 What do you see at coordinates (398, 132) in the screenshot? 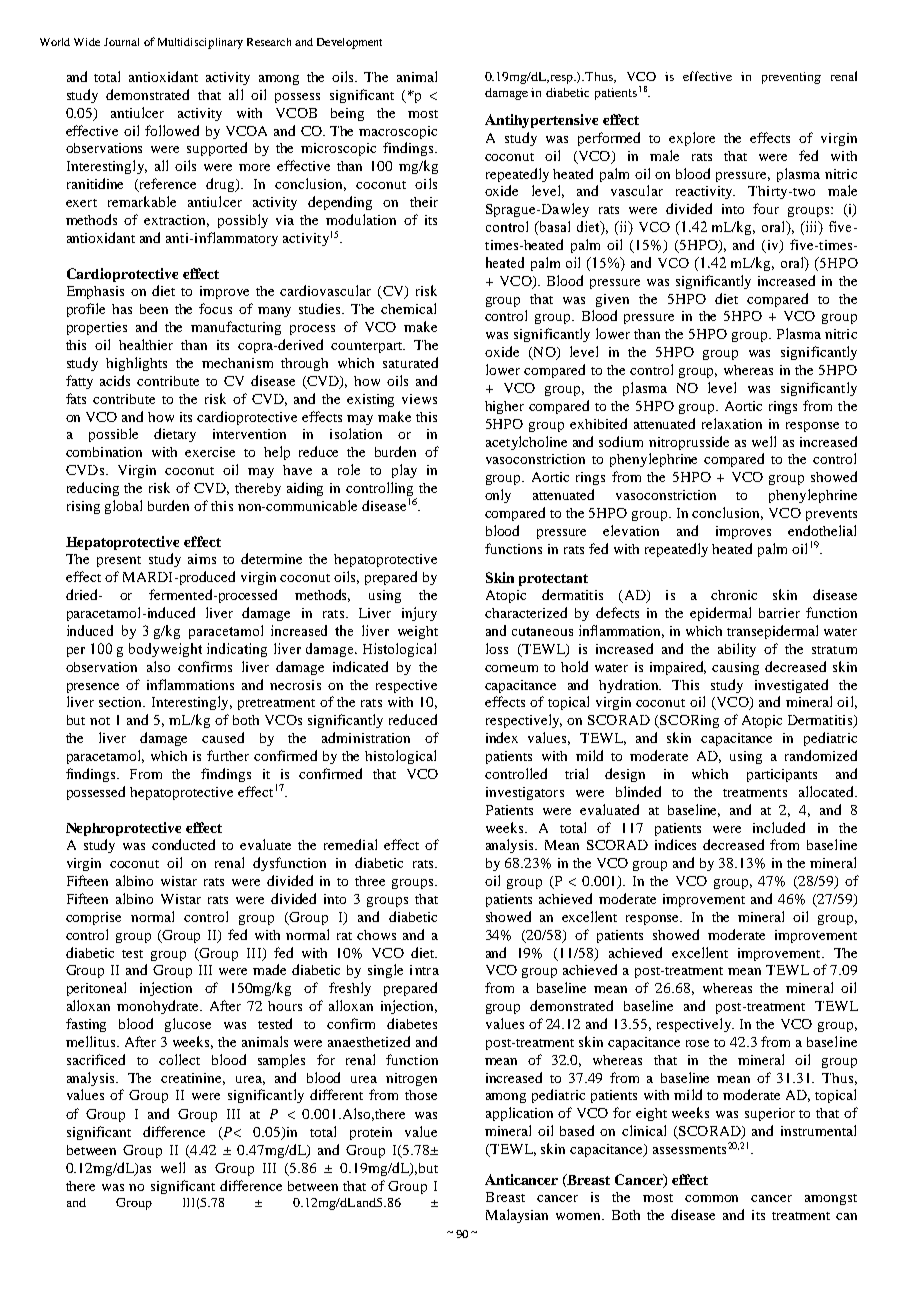
I see `macroscopic` at bounding box center [398, 132].
